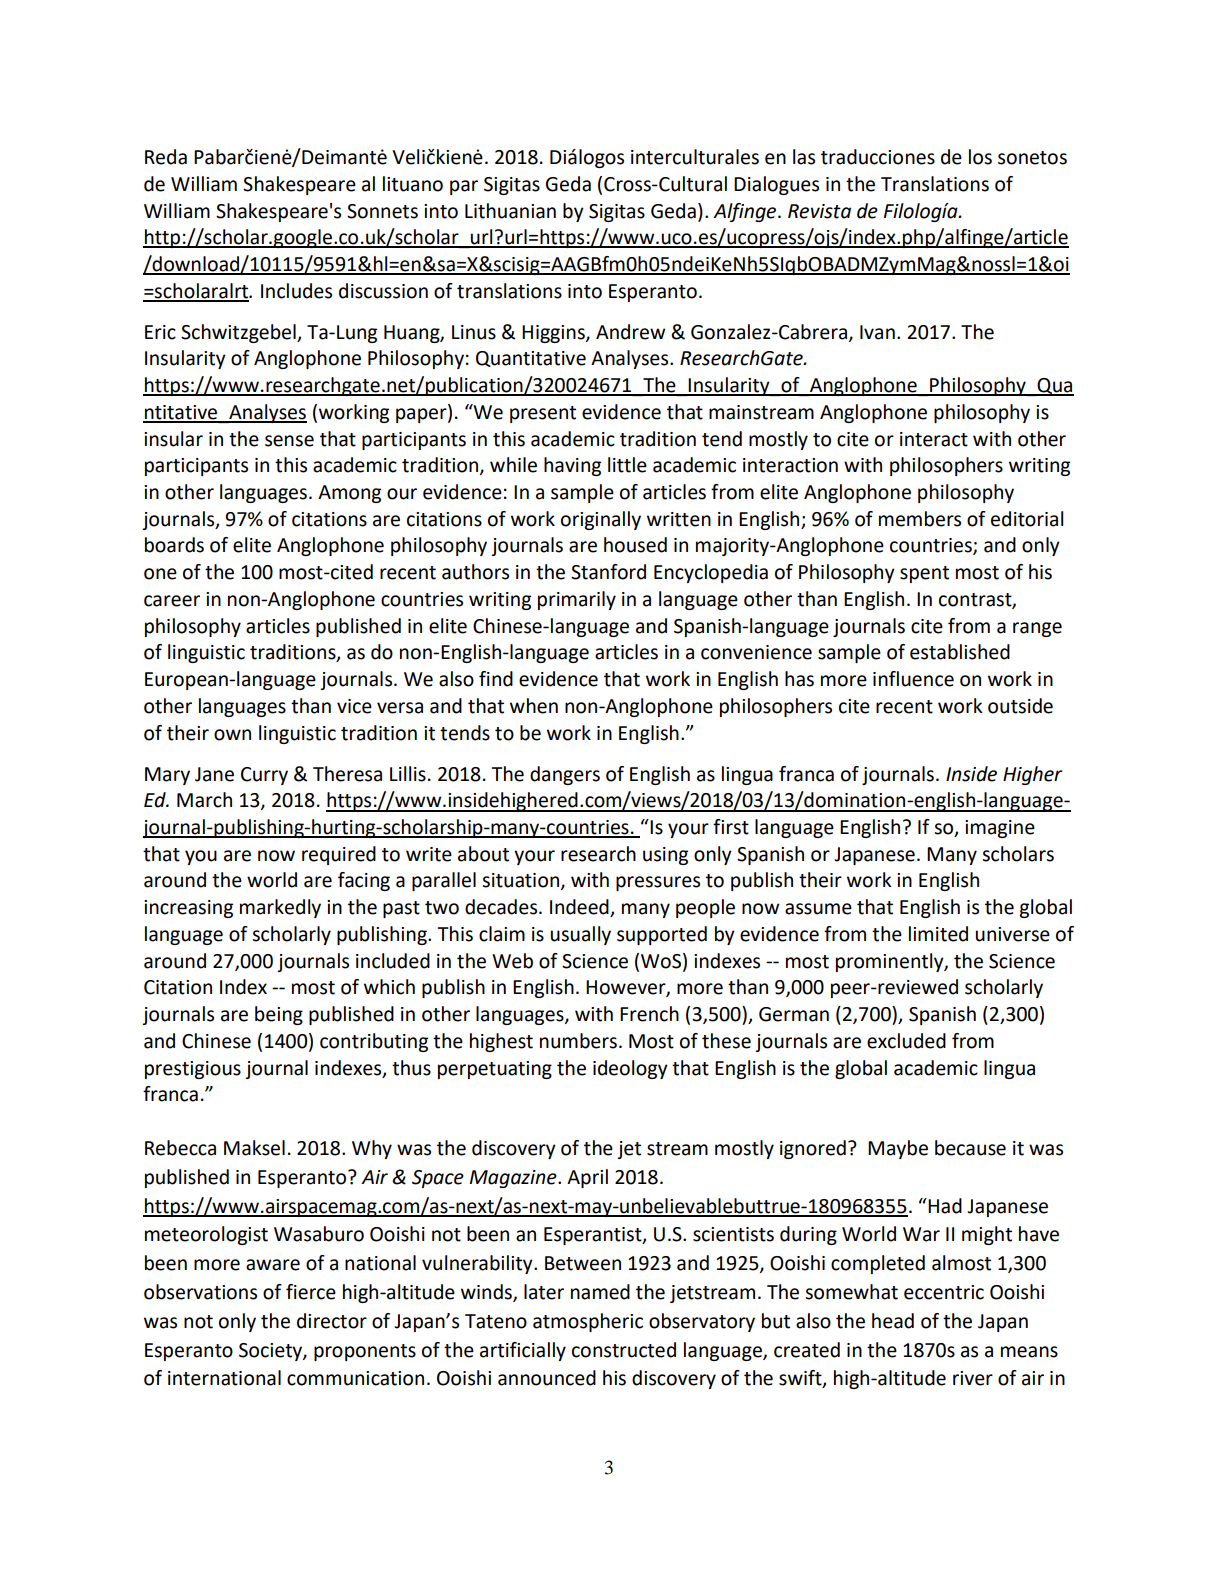  I want to click on little, so click(627, 465).
